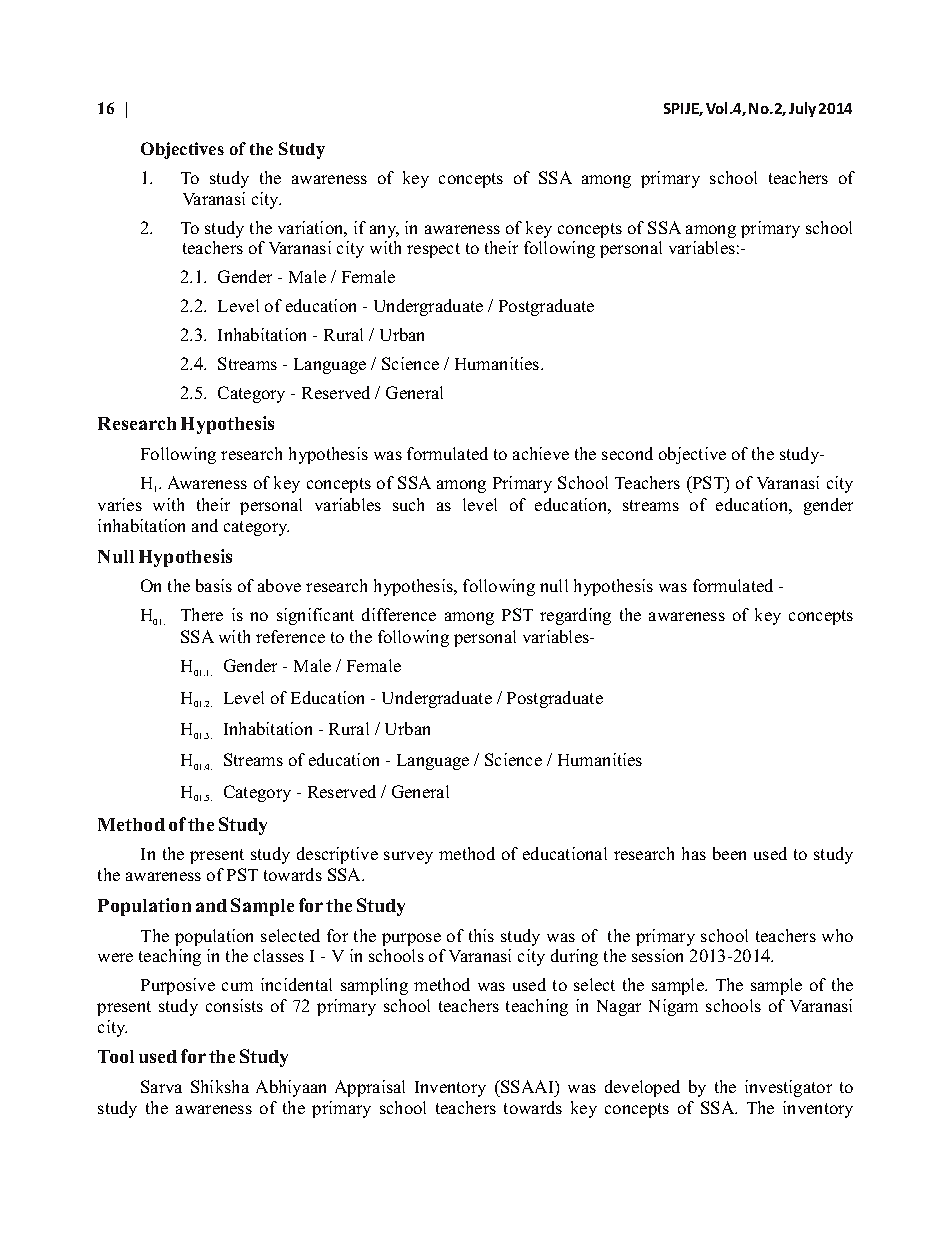 The image size is (952, 1233). What do you see at coordinates (120, 504) in the screenshot?
I see `varies` at bounding box center [120, 504].
